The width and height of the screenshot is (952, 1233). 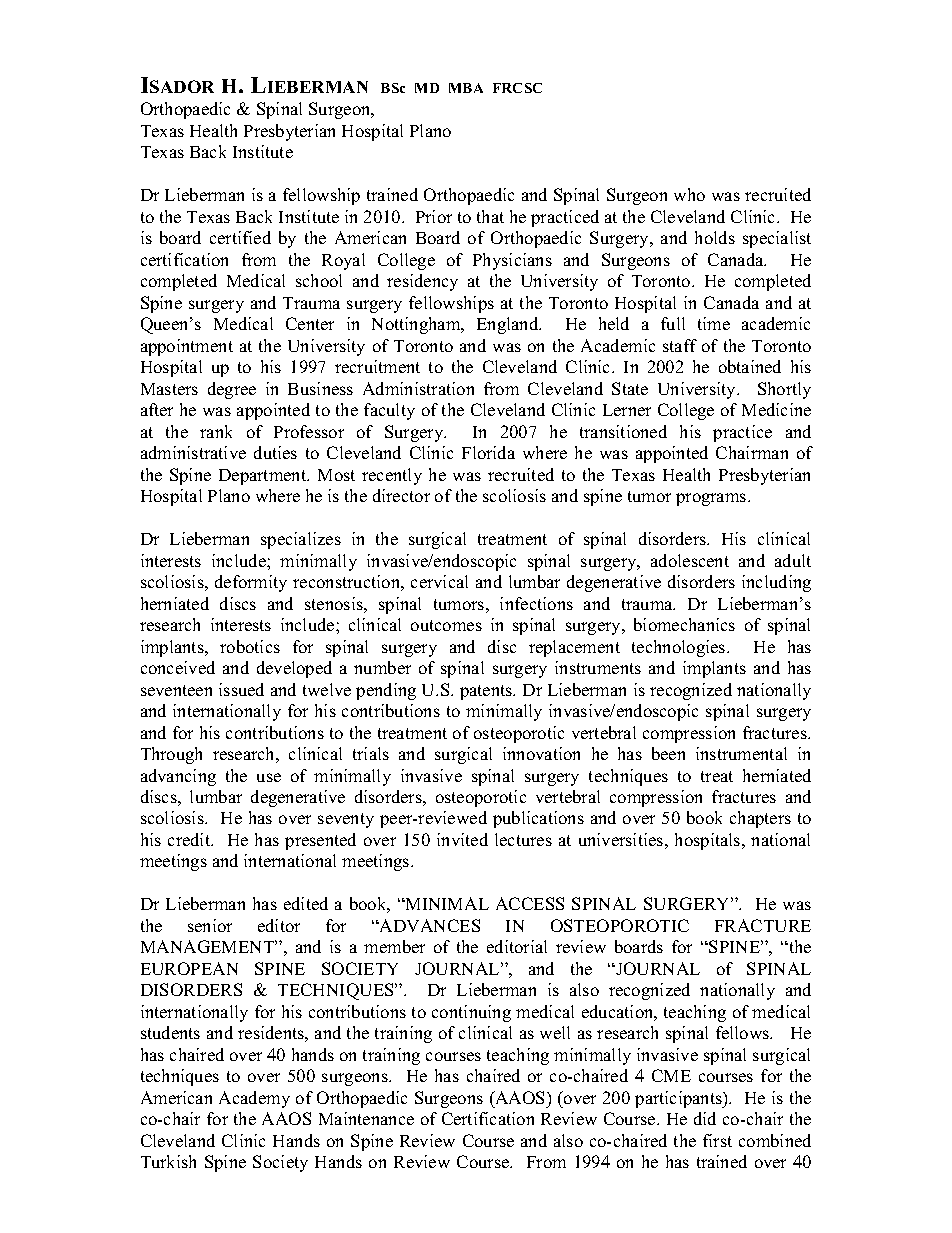 I want to click on first, so click(x=717, y=1140).
